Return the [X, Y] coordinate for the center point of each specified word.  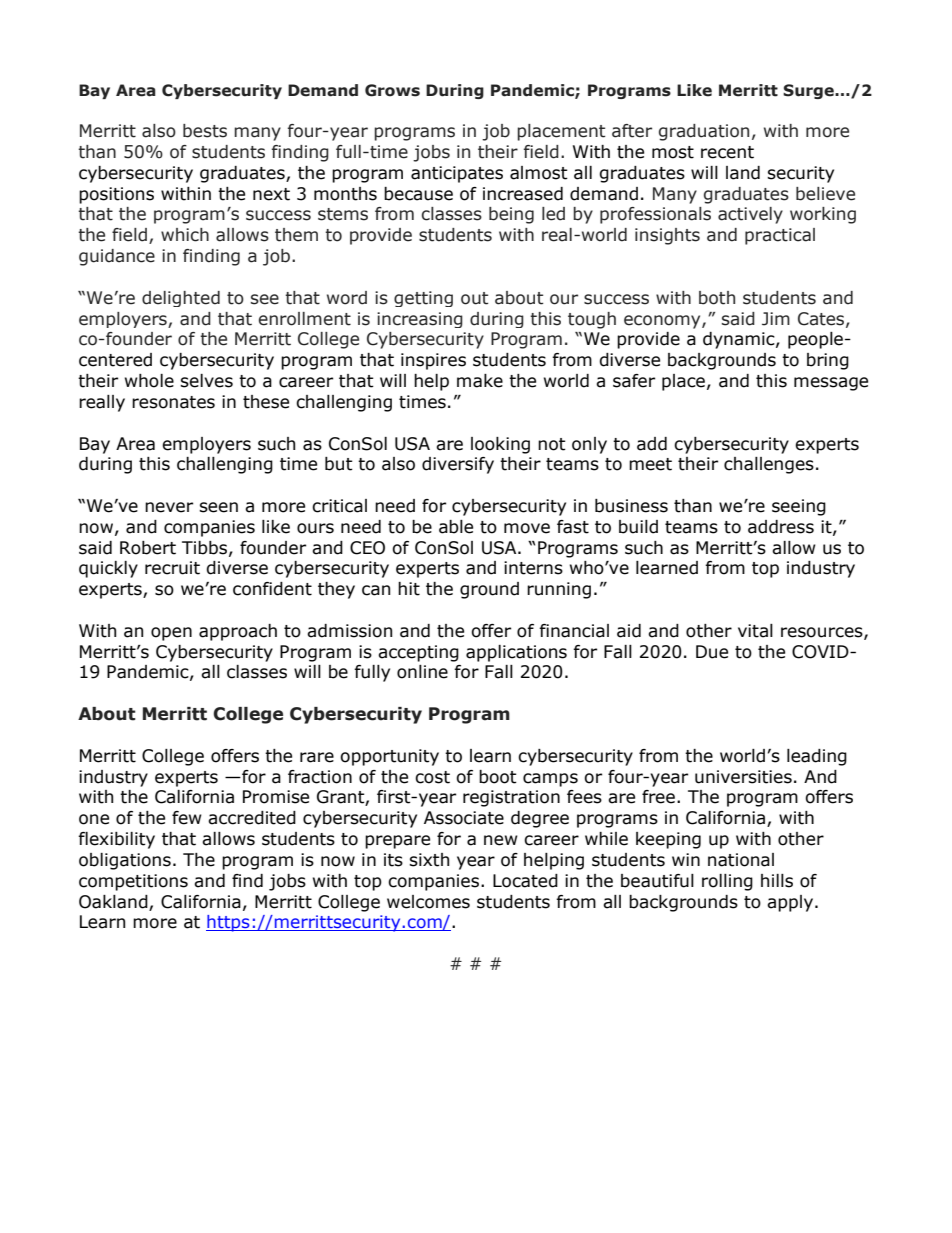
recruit [172, 568]
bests [205, 131]
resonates [173, 402]
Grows [392, 90]
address [781, 527]
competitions [133, 882]
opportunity [389, 757]
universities [743, 777]
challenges [769, 465]
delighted [181, 299]
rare [317, 757]
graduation [704, 132]
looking [500, 445]
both [717, 298]
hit [409, 589]
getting [423, 299]
